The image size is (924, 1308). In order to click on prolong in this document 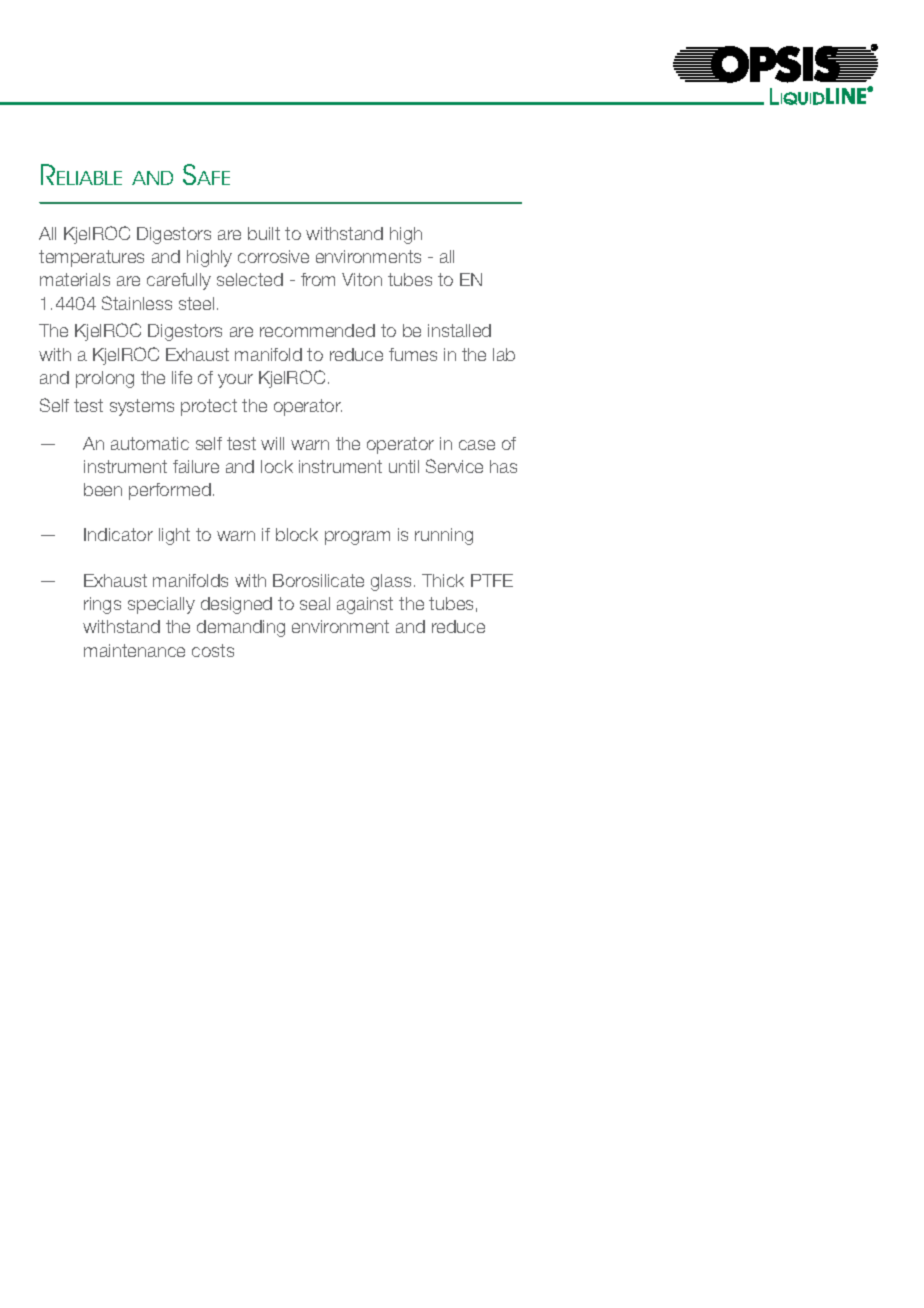, I will do `click(105, 379)`.
